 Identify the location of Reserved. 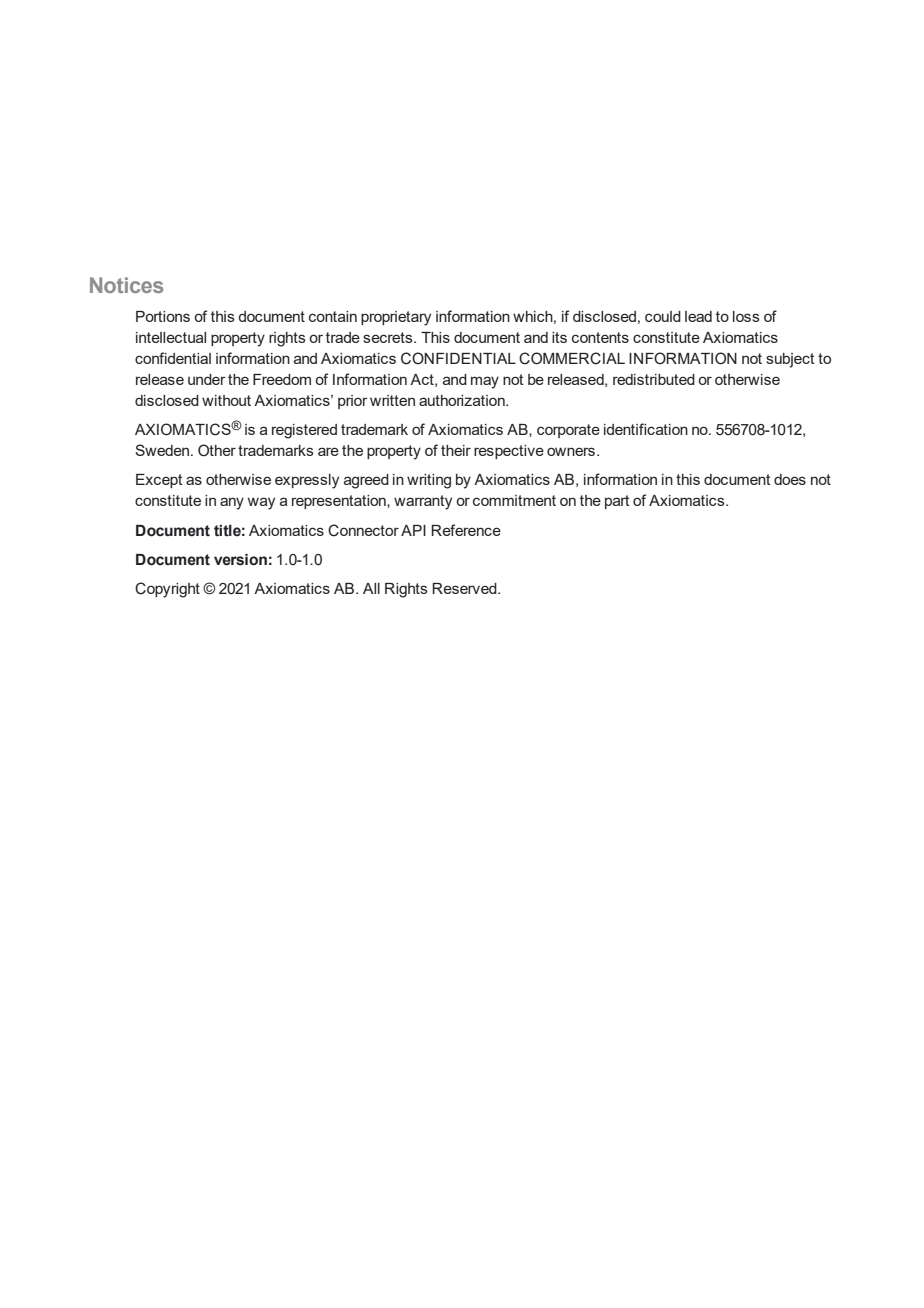
(465, 588).
